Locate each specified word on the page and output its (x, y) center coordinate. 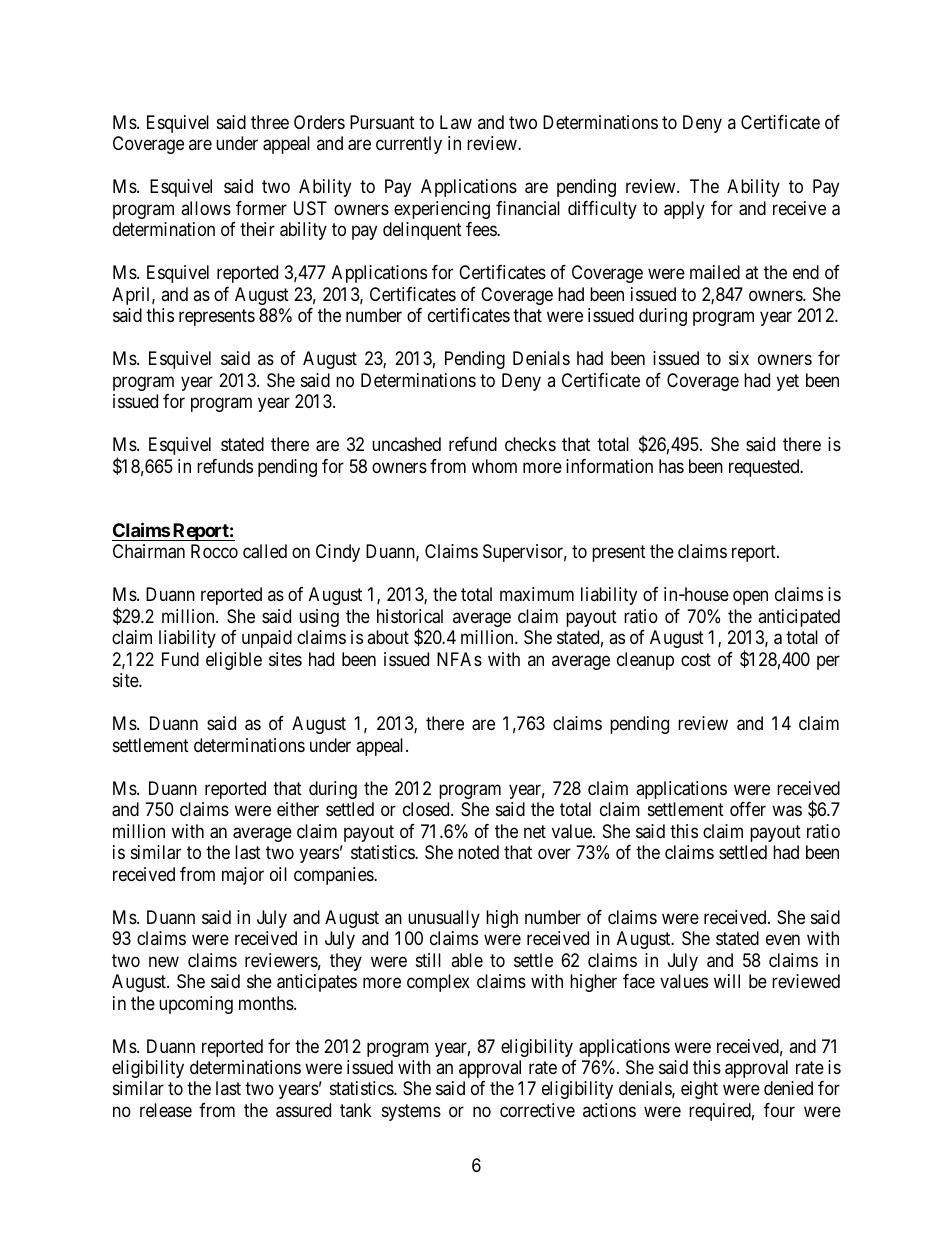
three (270, 122)
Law (456, 122)
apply (684, 210)
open (750, 598)
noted (478, 852)
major (243, 876)
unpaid (267, 639)
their (257, 229)
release (166, 1110)
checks (530, 444)
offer (748, 809)
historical (410, 616)
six (739, 358)
